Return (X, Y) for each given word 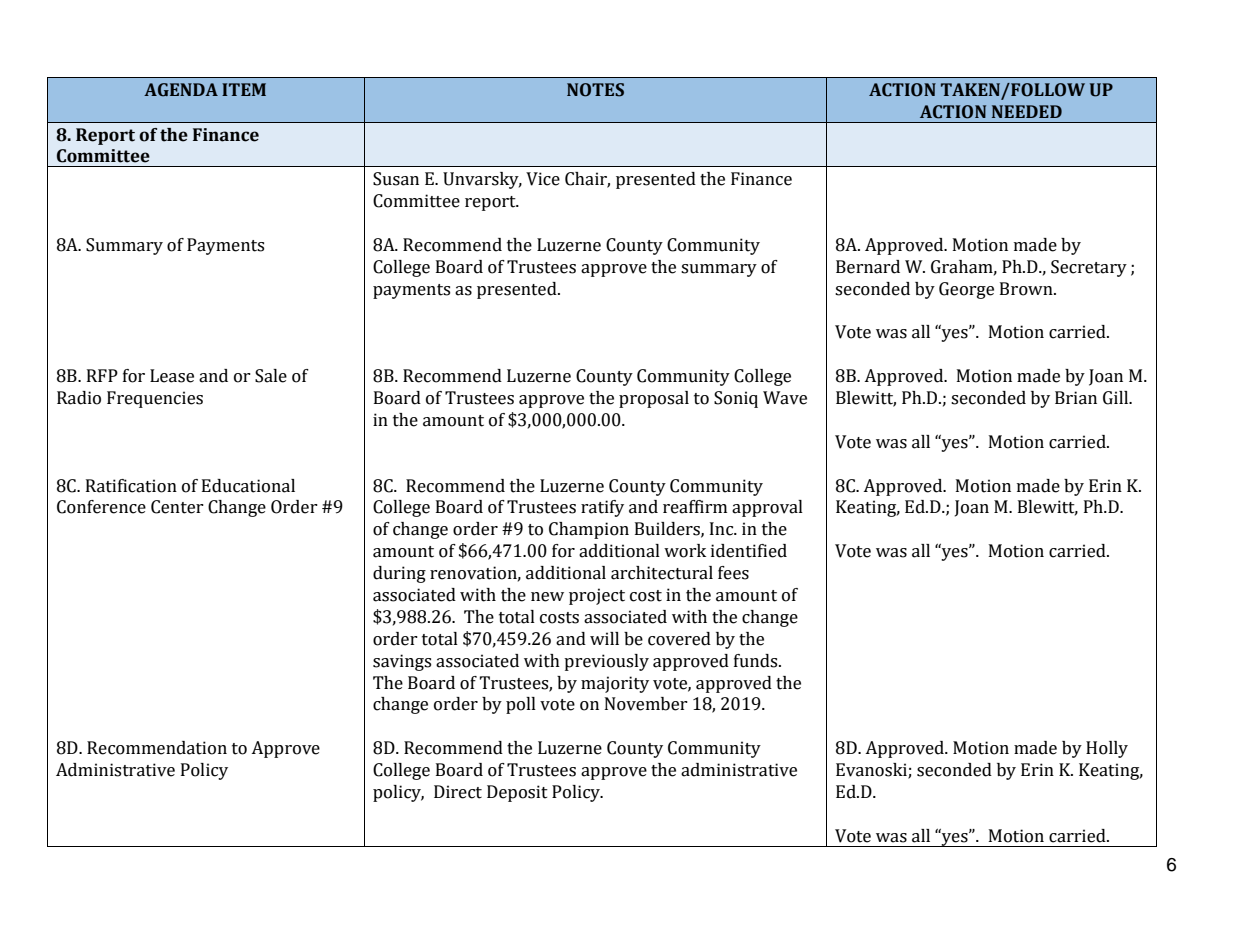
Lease (172, 376)
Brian (1076, 398)
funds (757, 661)
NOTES (595, 90)
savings (402, 662)
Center (177, 507)
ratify (602, 508)
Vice (543, 179)
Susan (396, 179)
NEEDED (1027, 111)
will (604, 638)
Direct (458, 792)
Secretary (1089, 268)
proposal (654, 399)
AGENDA (181, 90)
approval (767, 508)
